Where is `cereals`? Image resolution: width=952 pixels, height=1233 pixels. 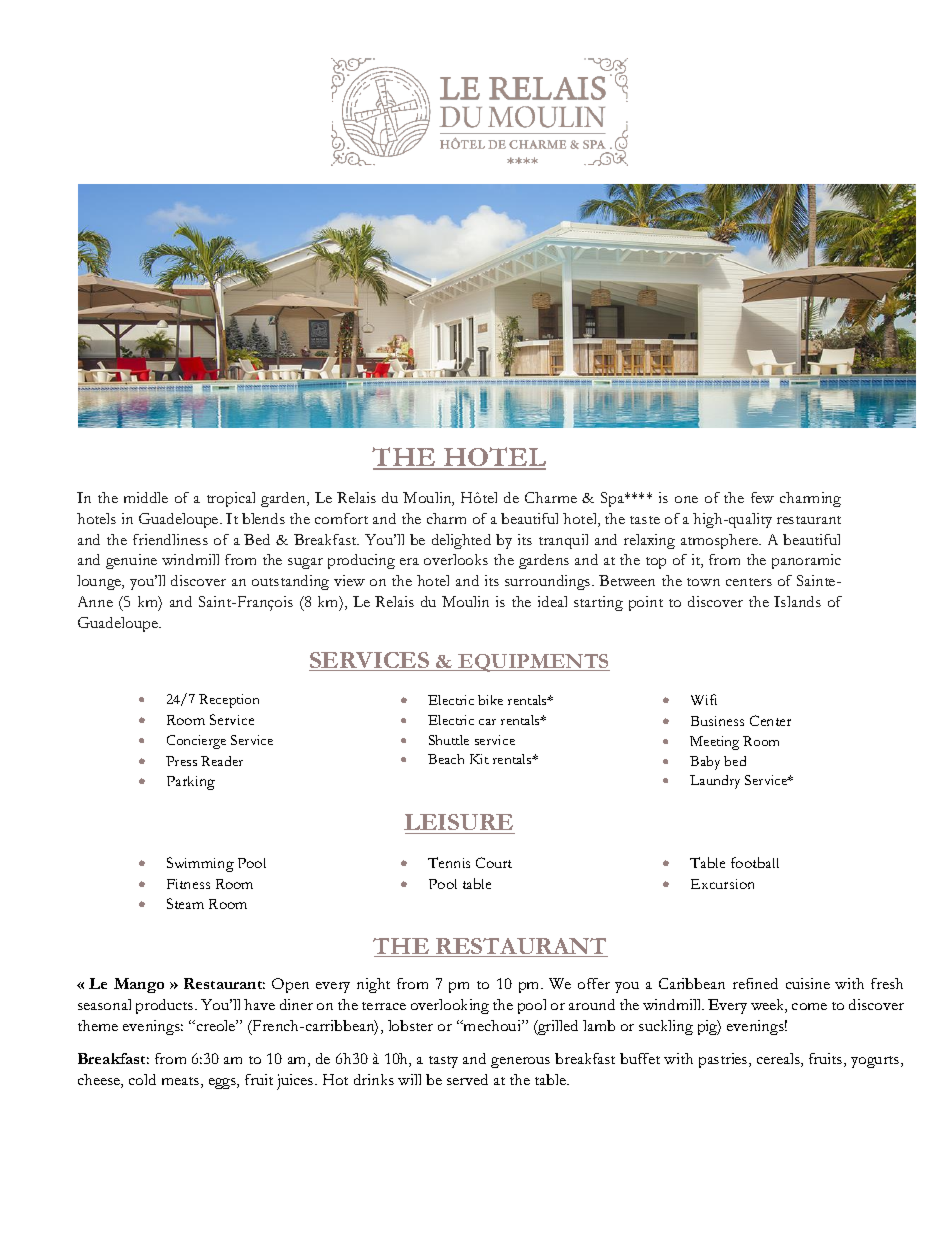 cereals is located at coordinates (779, 1060).
